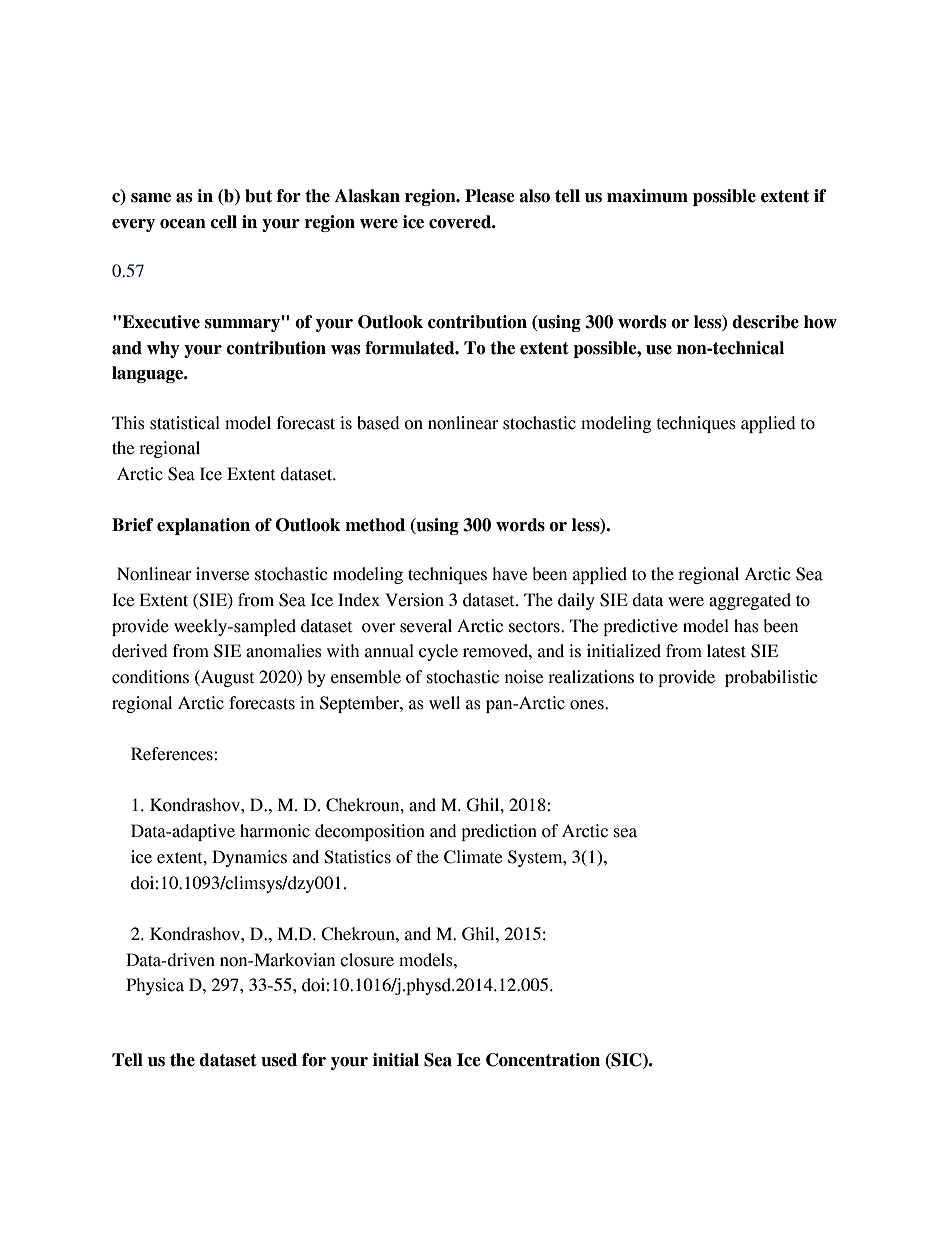 The width and height of the screenshot is (952, 1233). I want to click on Please, so click(490, 196).
